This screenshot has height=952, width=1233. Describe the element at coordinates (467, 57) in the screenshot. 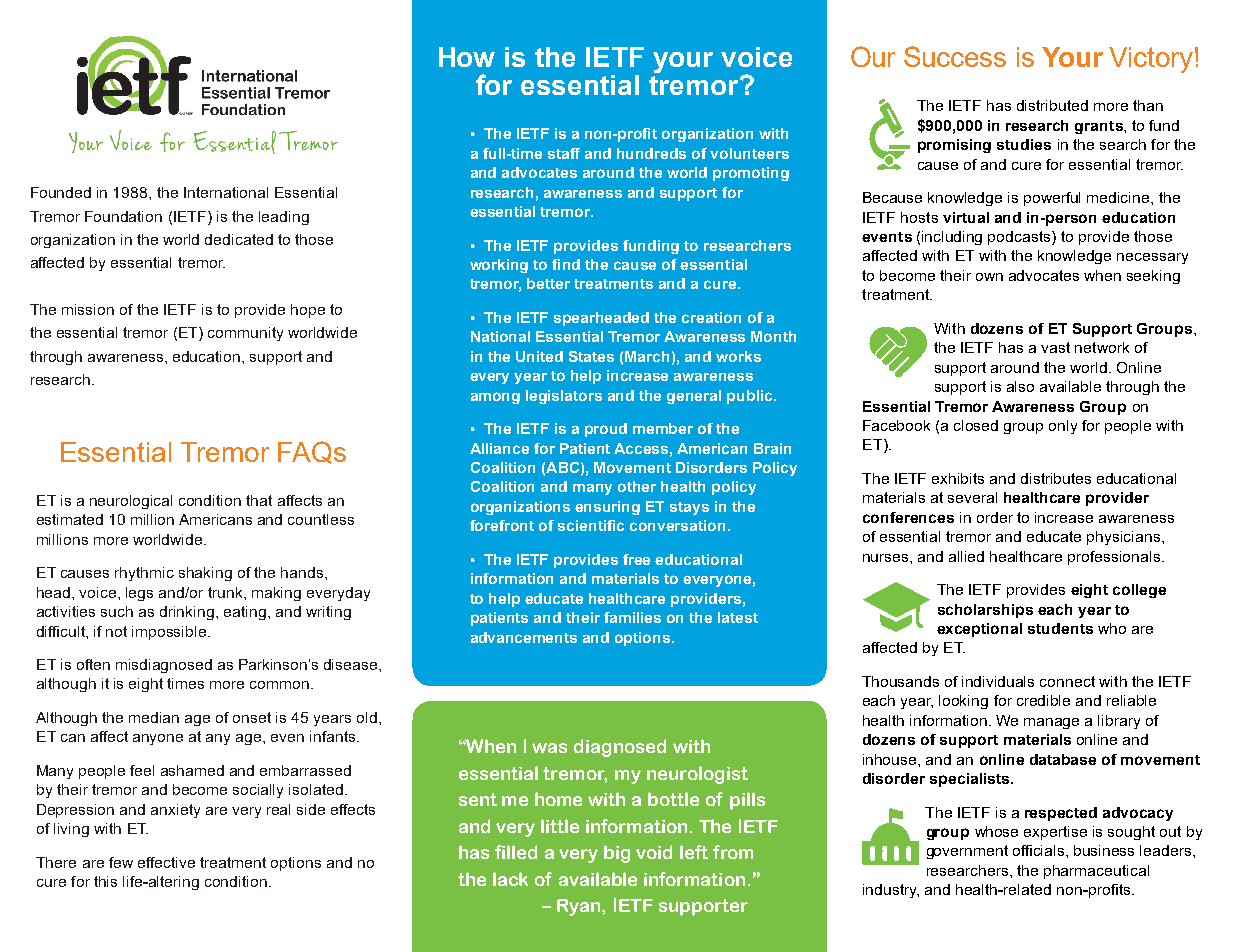

I see `How` at that location.
